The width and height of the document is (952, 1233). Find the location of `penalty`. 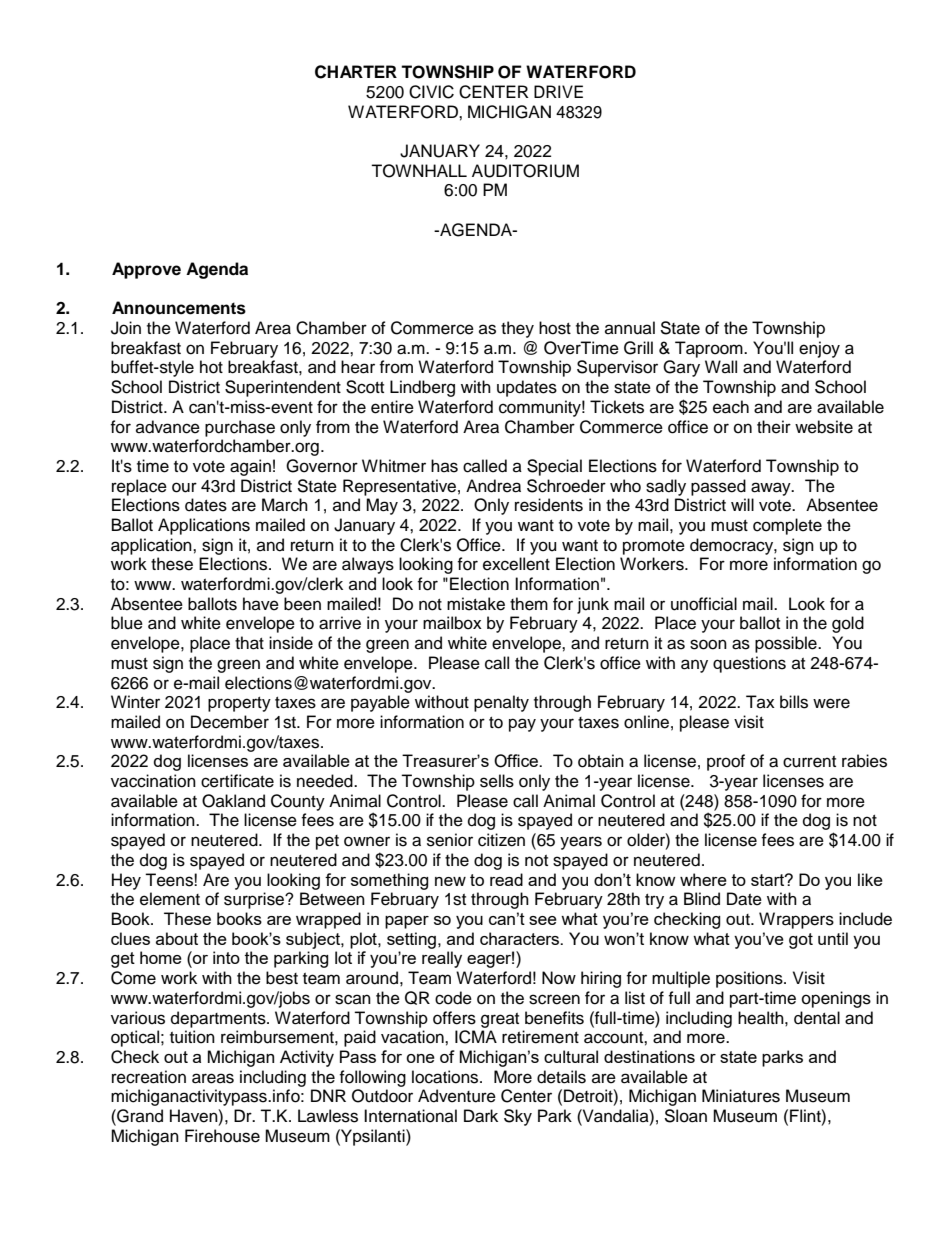

penalty is located at coordinates (501, 703).
